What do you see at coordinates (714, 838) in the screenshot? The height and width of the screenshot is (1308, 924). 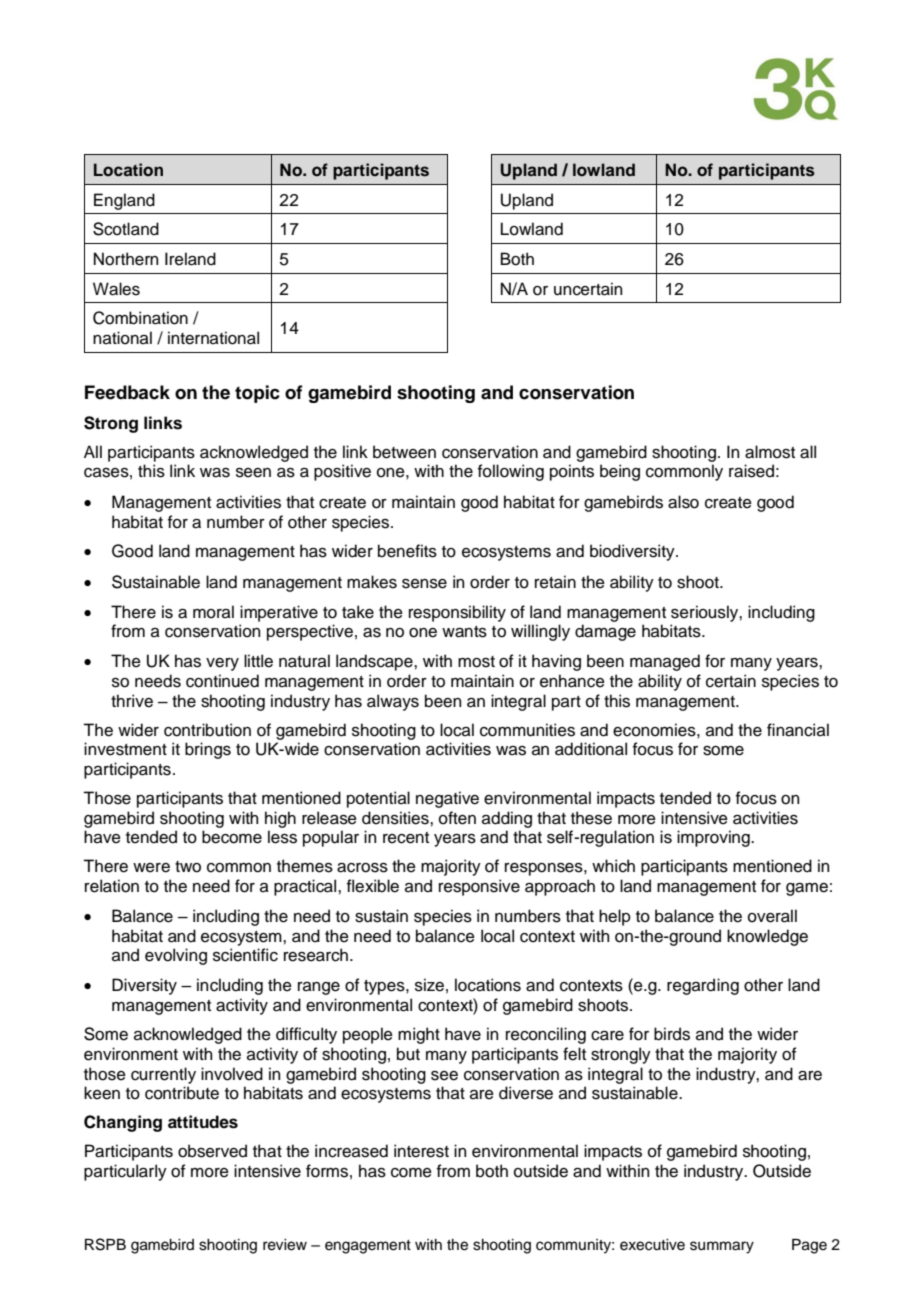 I see `improving` at bounding box center [714, 838].
